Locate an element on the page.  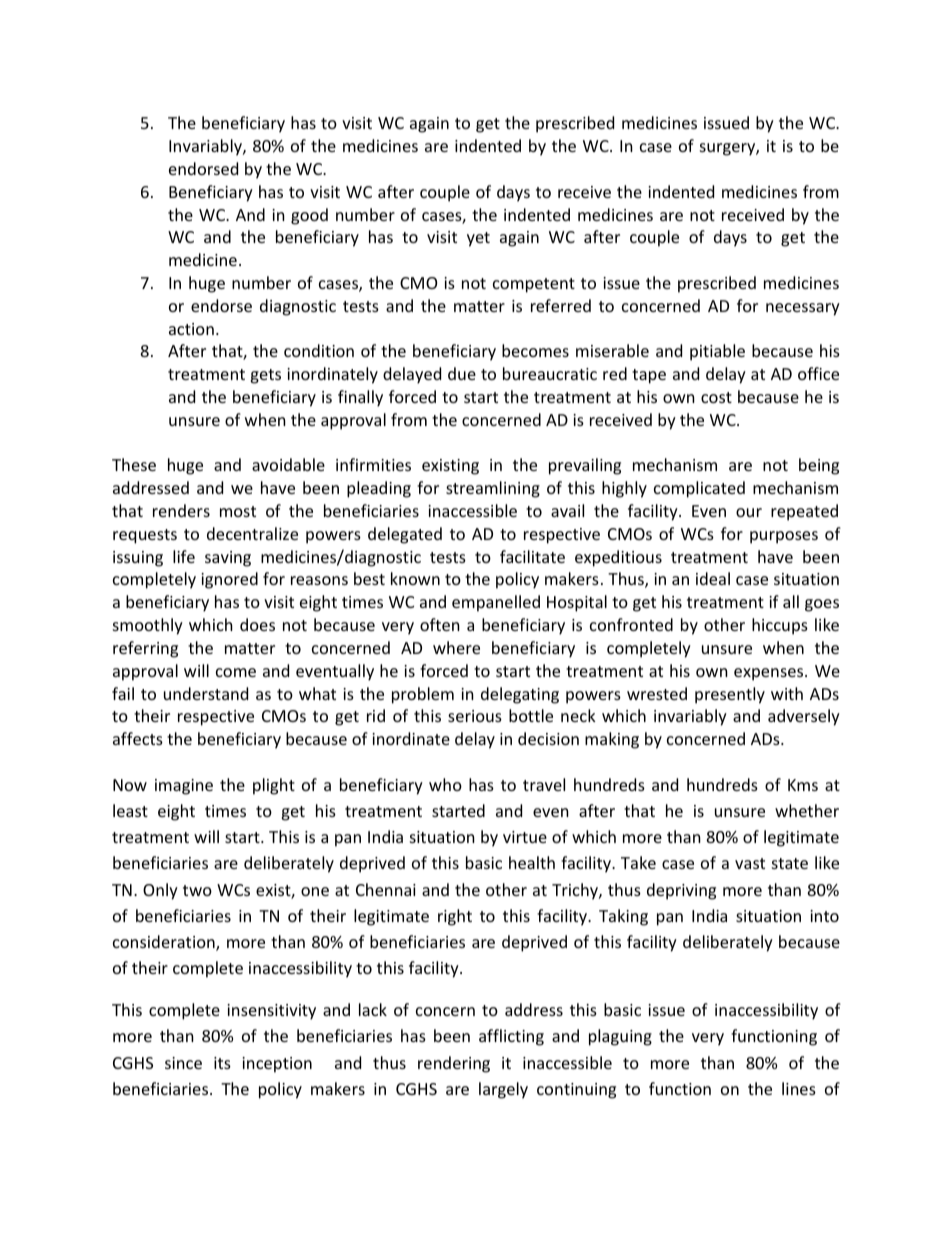
its is located at coordinates (222, 1063).
